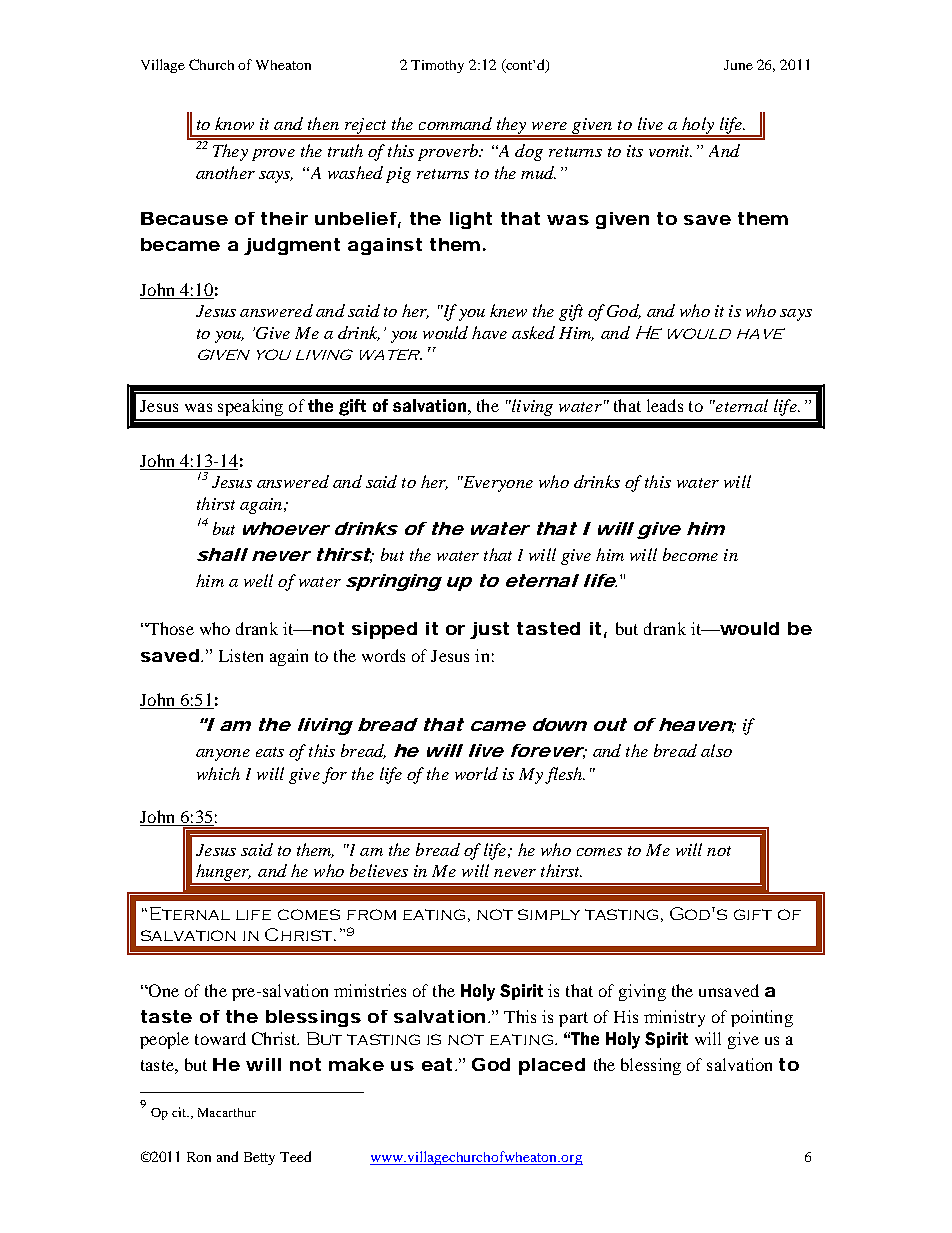 The width and height of the page is (952, 1233). Describe the element at coordinates (234, 123) in the page. I see `know` at that location.
